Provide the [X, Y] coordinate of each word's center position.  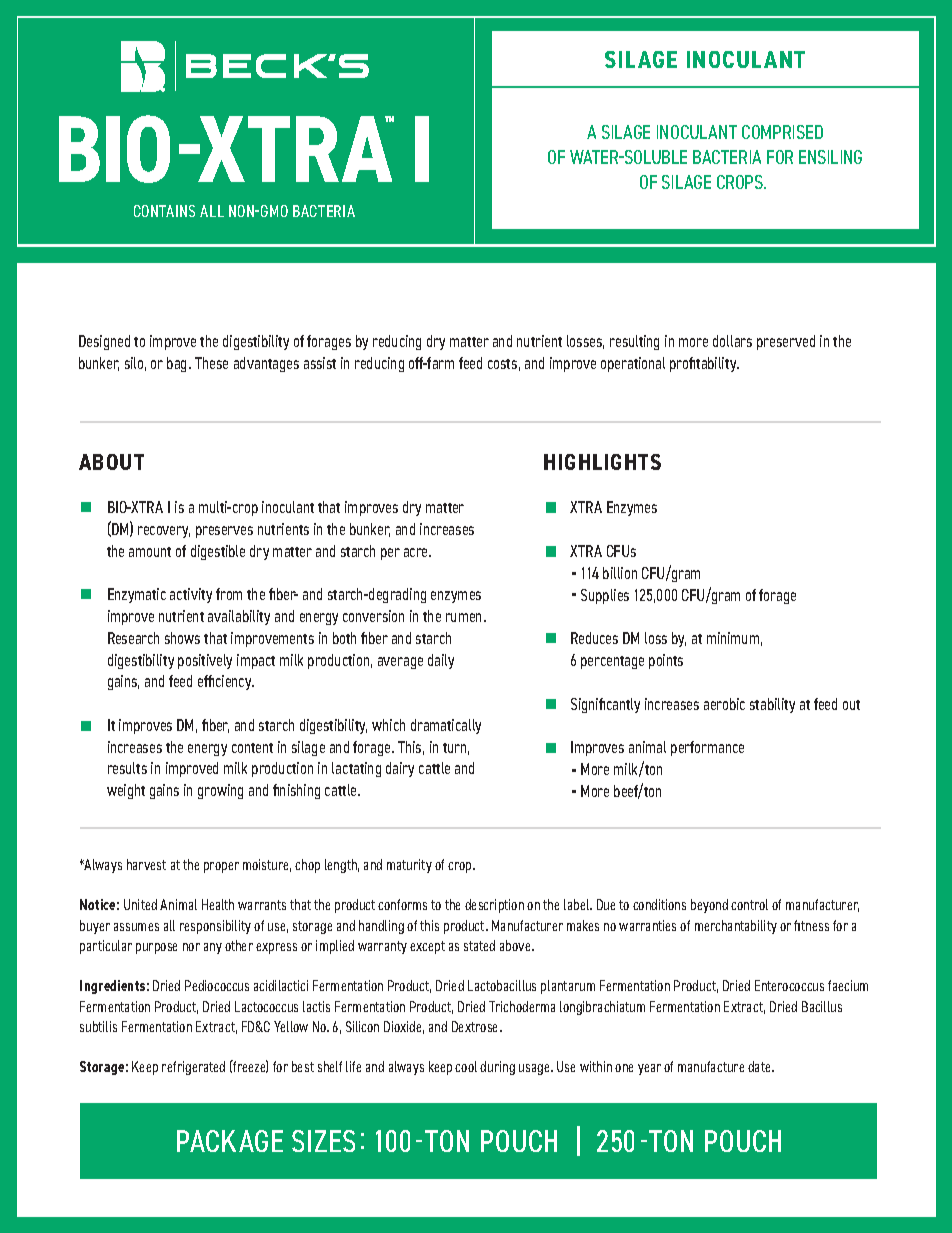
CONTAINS [164, 211]
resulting [634, 342]
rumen [465, 617]
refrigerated [193, 1068]
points [666, 661]
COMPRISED [782, 132]
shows [182, 638]
